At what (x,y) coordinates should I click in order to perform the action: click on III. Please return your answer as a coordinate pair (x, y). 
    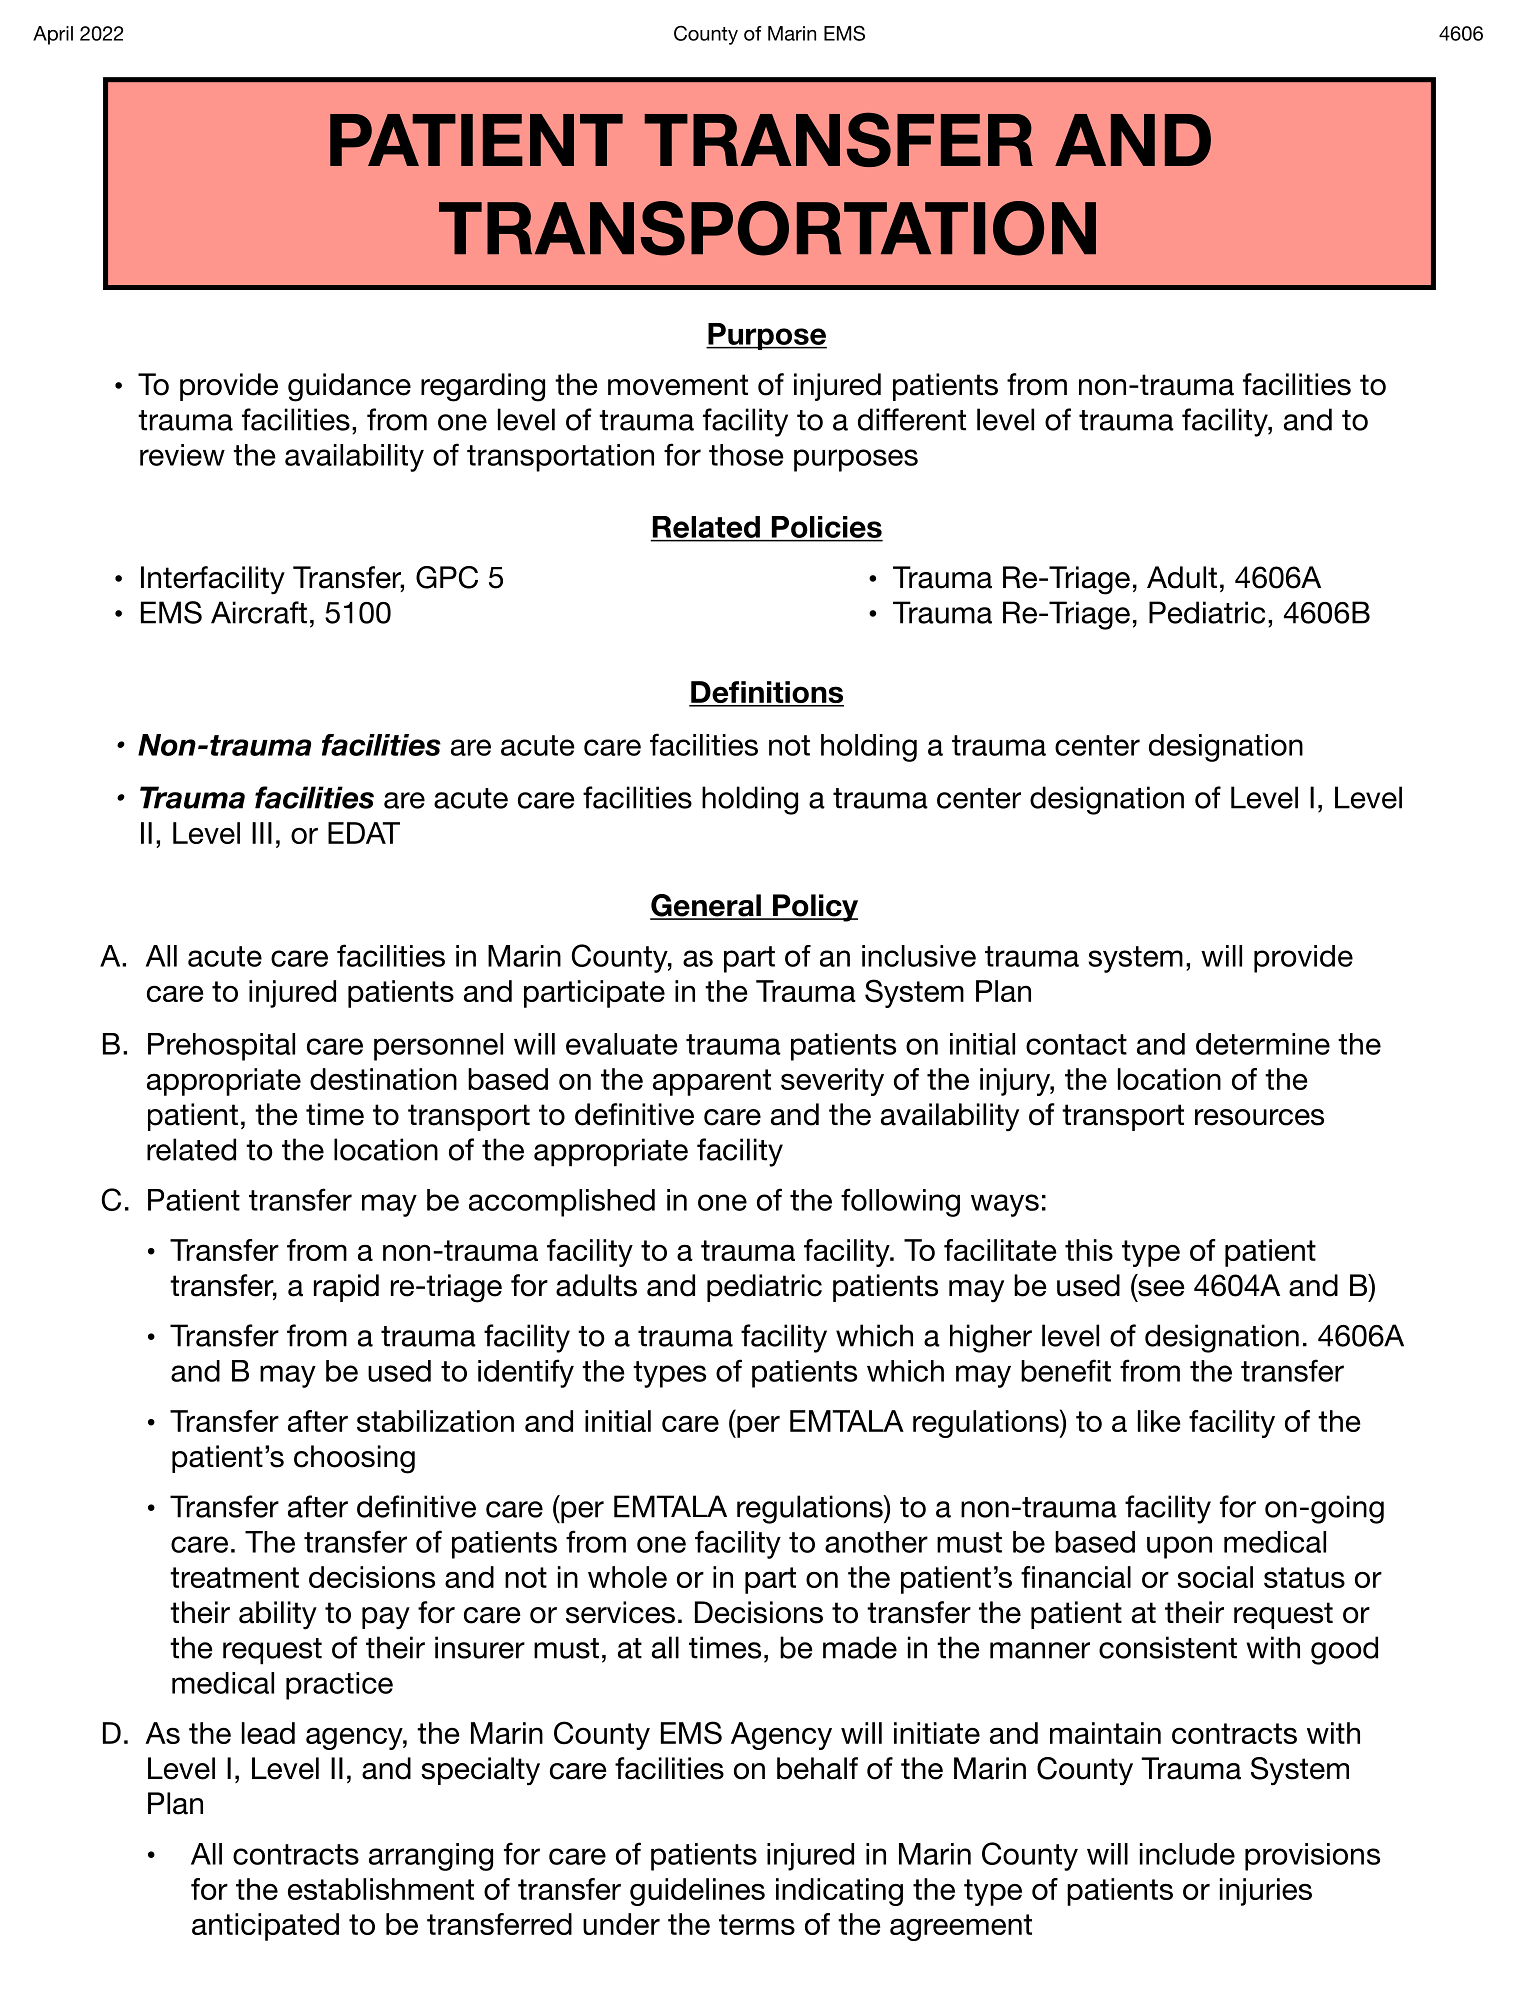
    Looking at the image, I should click on (262, 833).
